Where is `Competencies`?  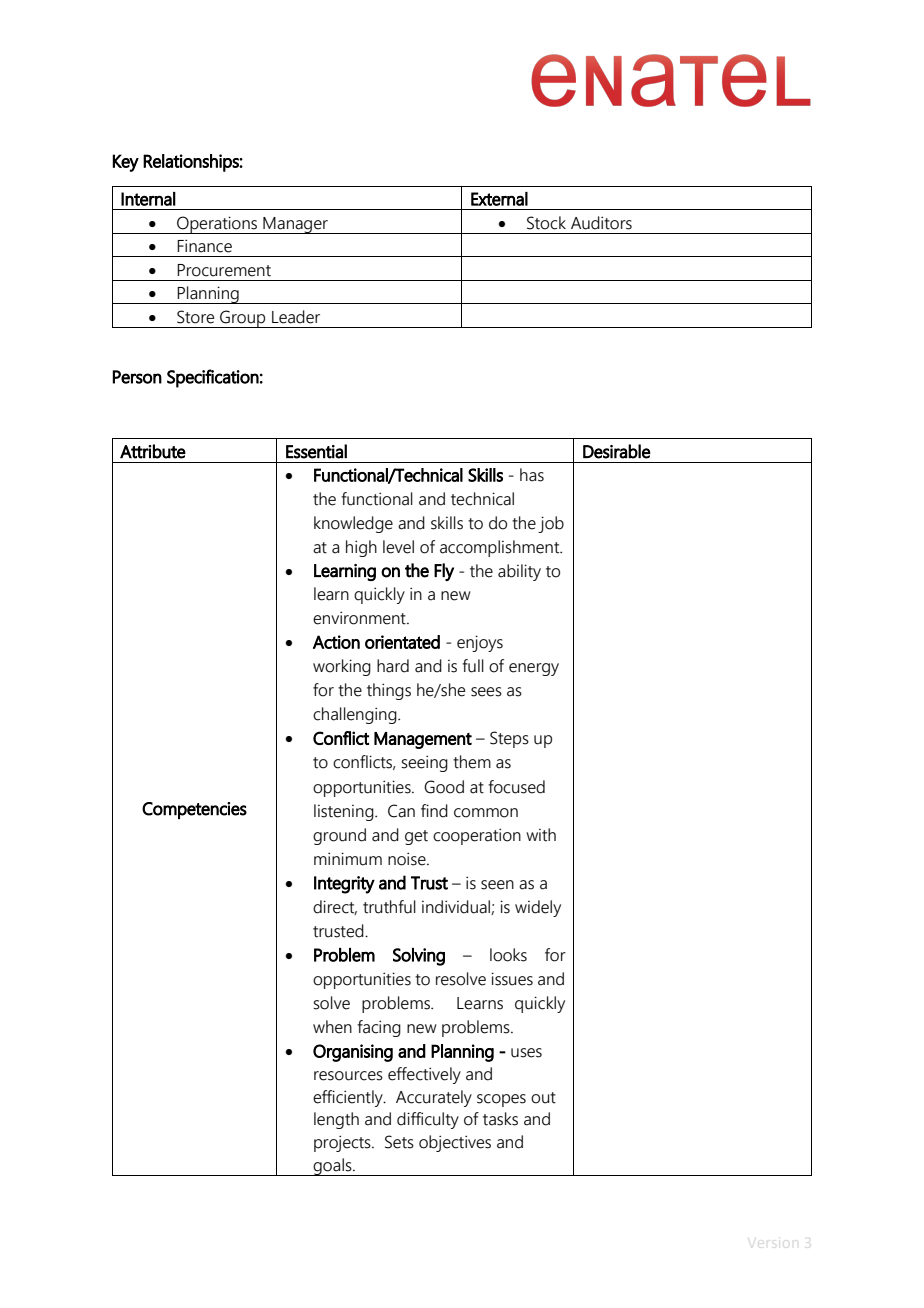 Competencies is located at coordinates (194, 810).
